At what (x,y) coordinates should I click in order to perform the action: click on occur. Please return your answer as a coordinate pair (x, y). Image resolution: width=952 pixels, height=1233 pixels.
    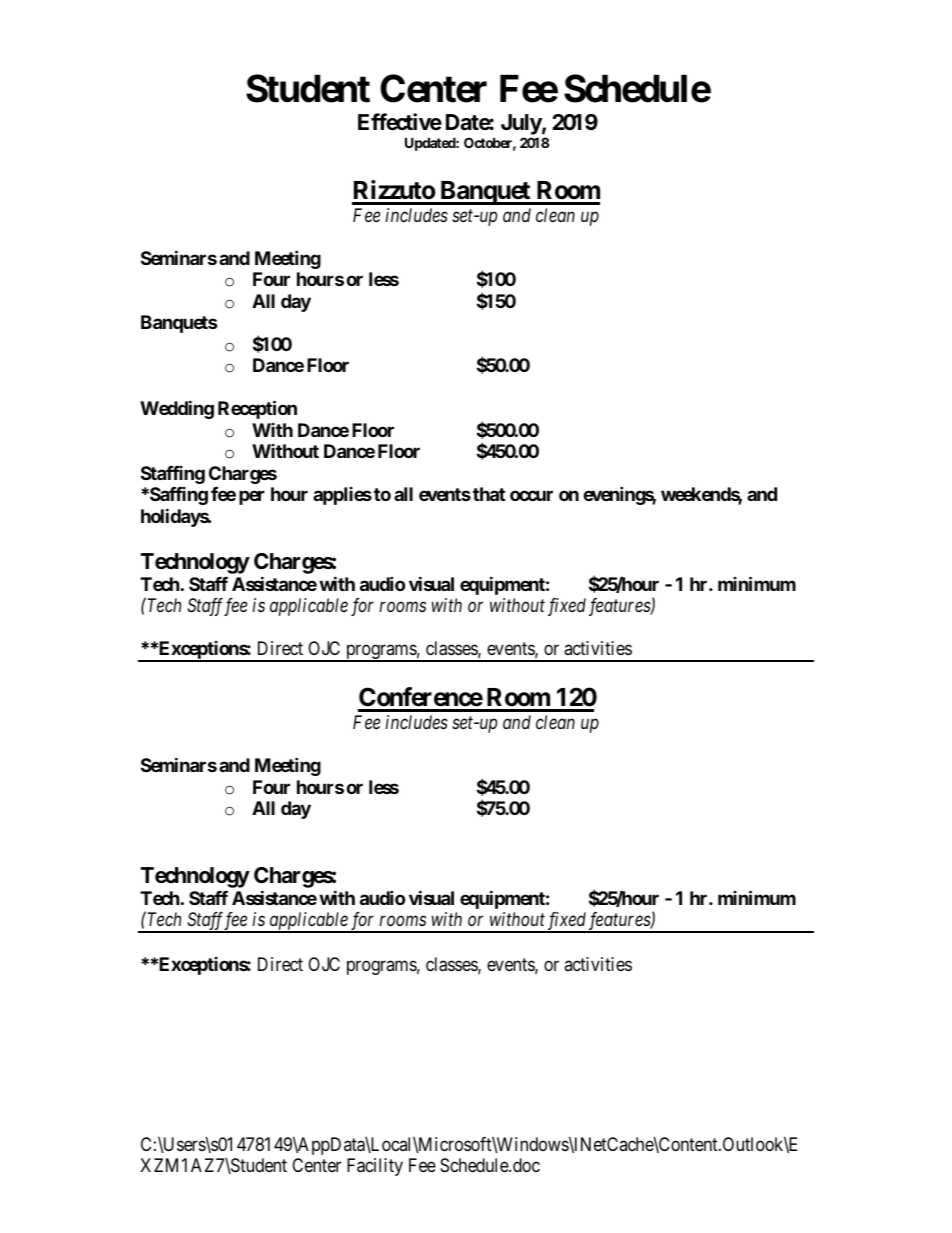
    Looking at the image, I should click on (531, 496).
